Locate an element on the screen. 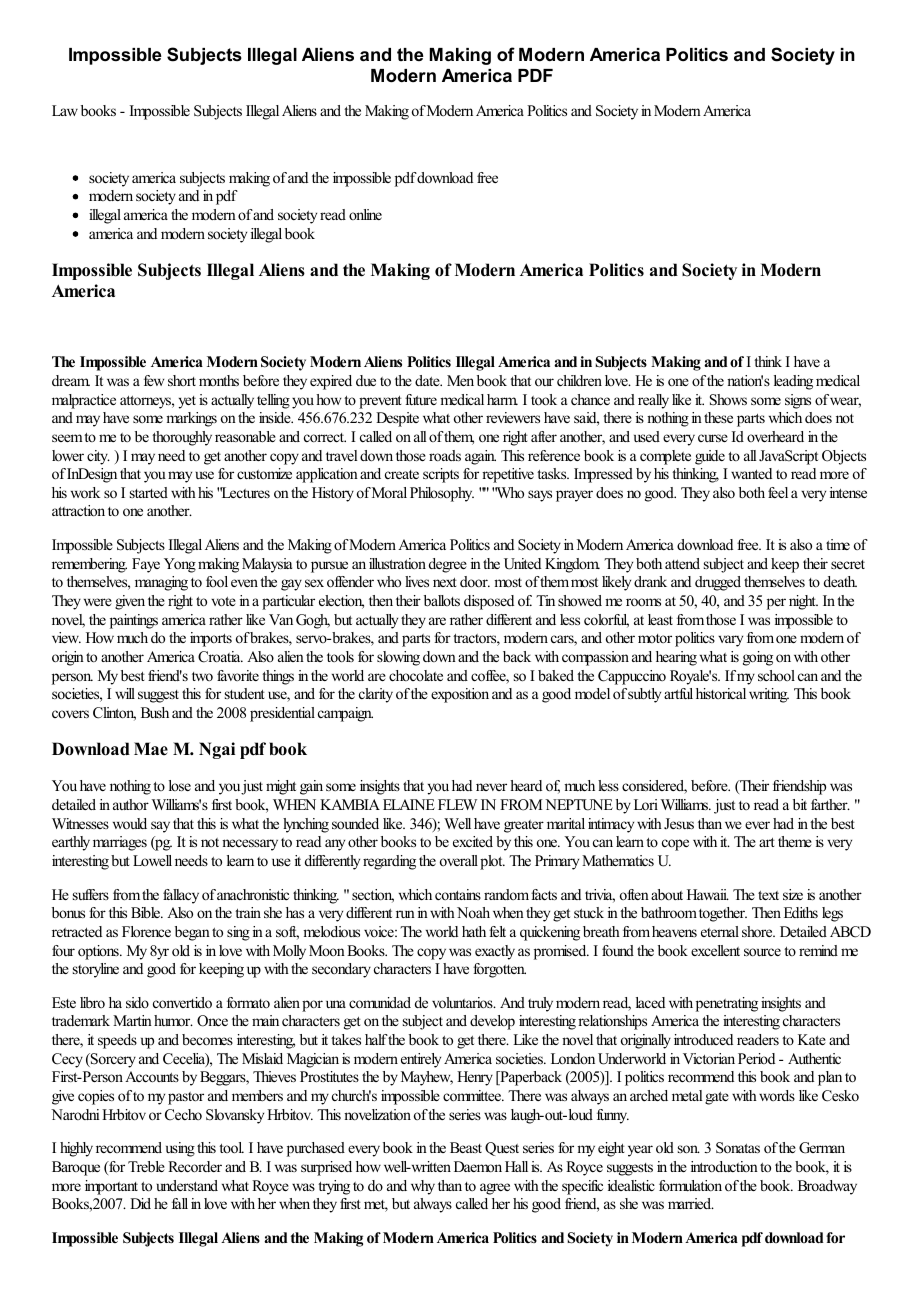 The image size is (924, 1308). Treble is located at coordinates (146, 1166).
